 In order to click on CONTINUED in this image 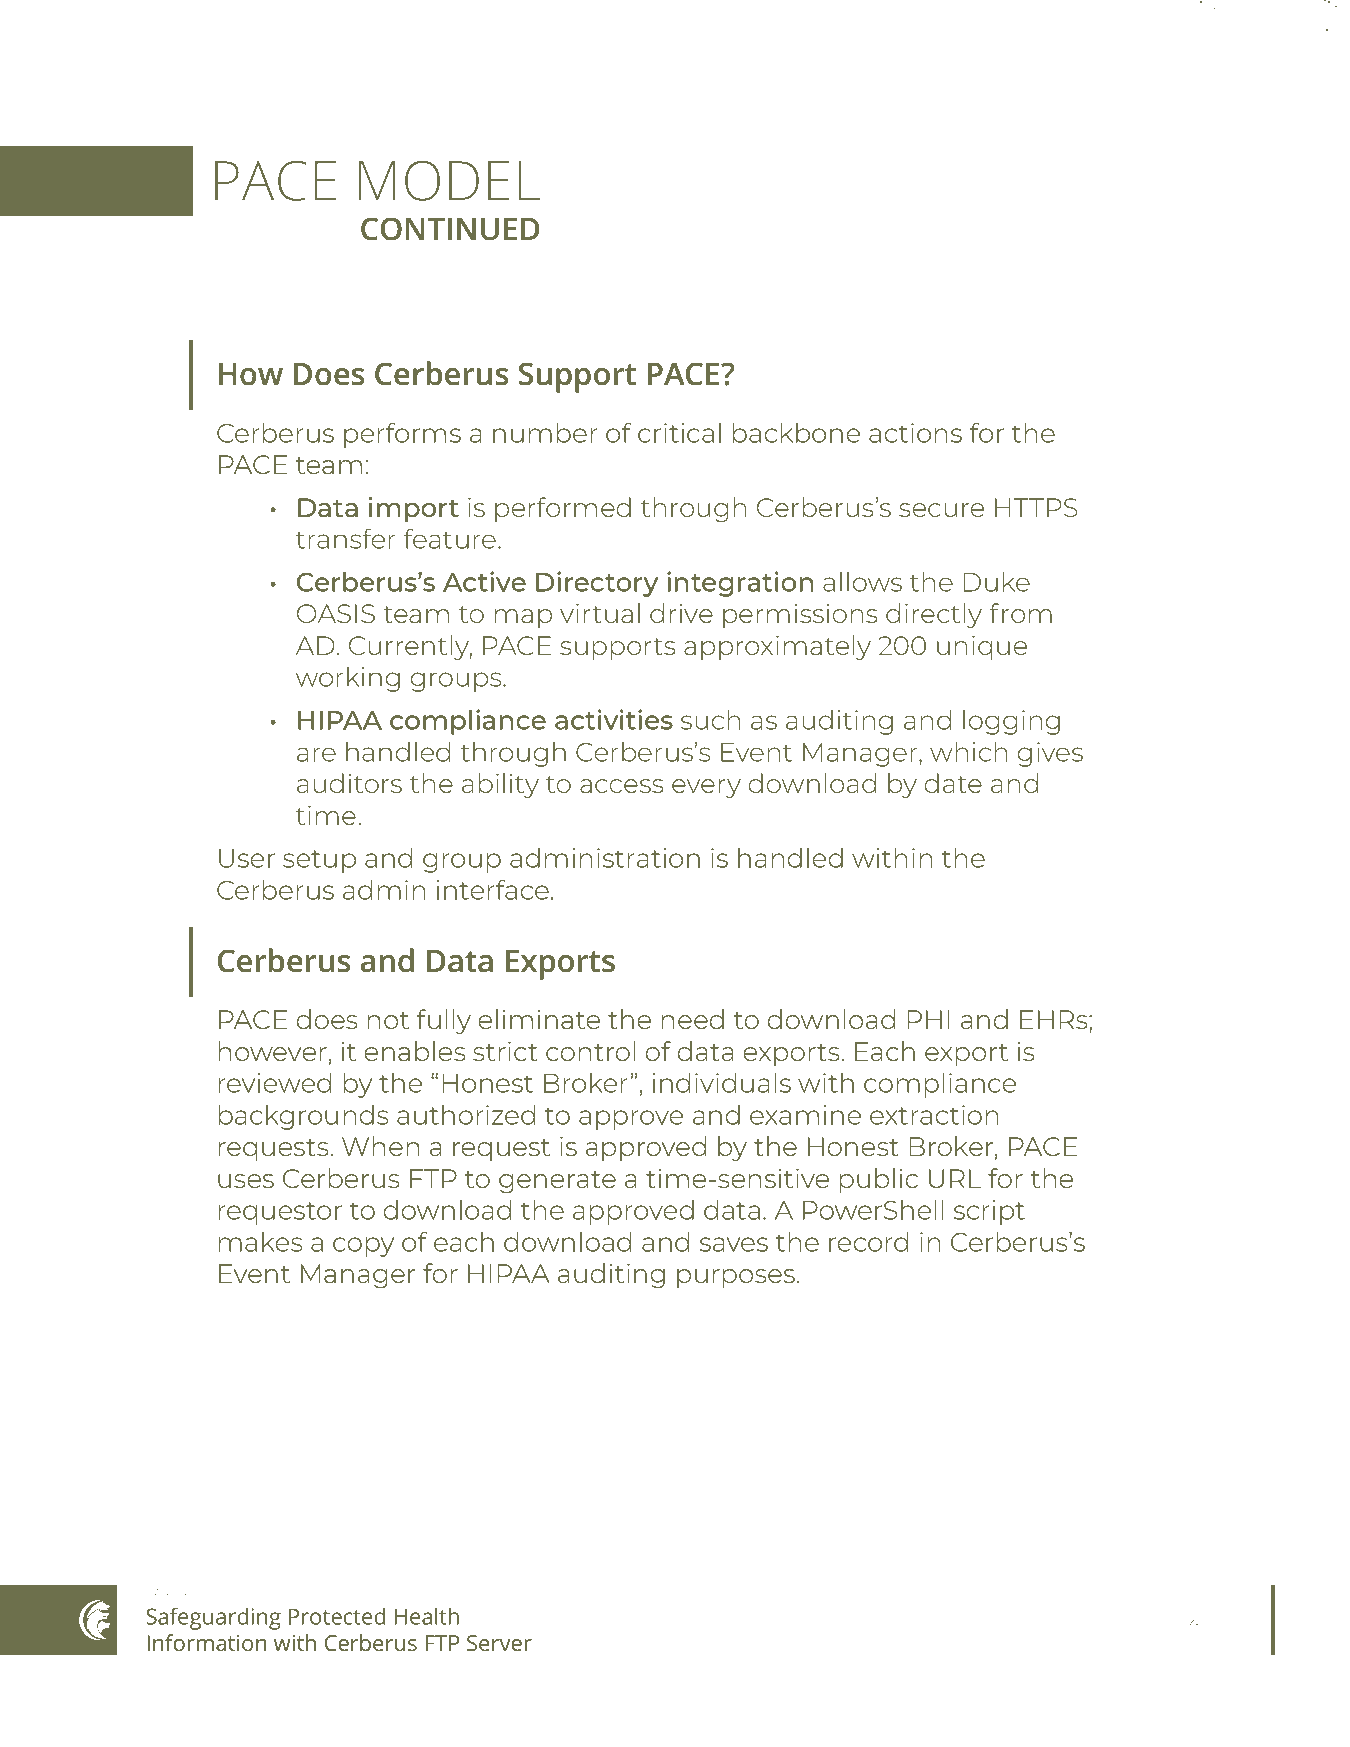, I will do `click(450, 229)`.
